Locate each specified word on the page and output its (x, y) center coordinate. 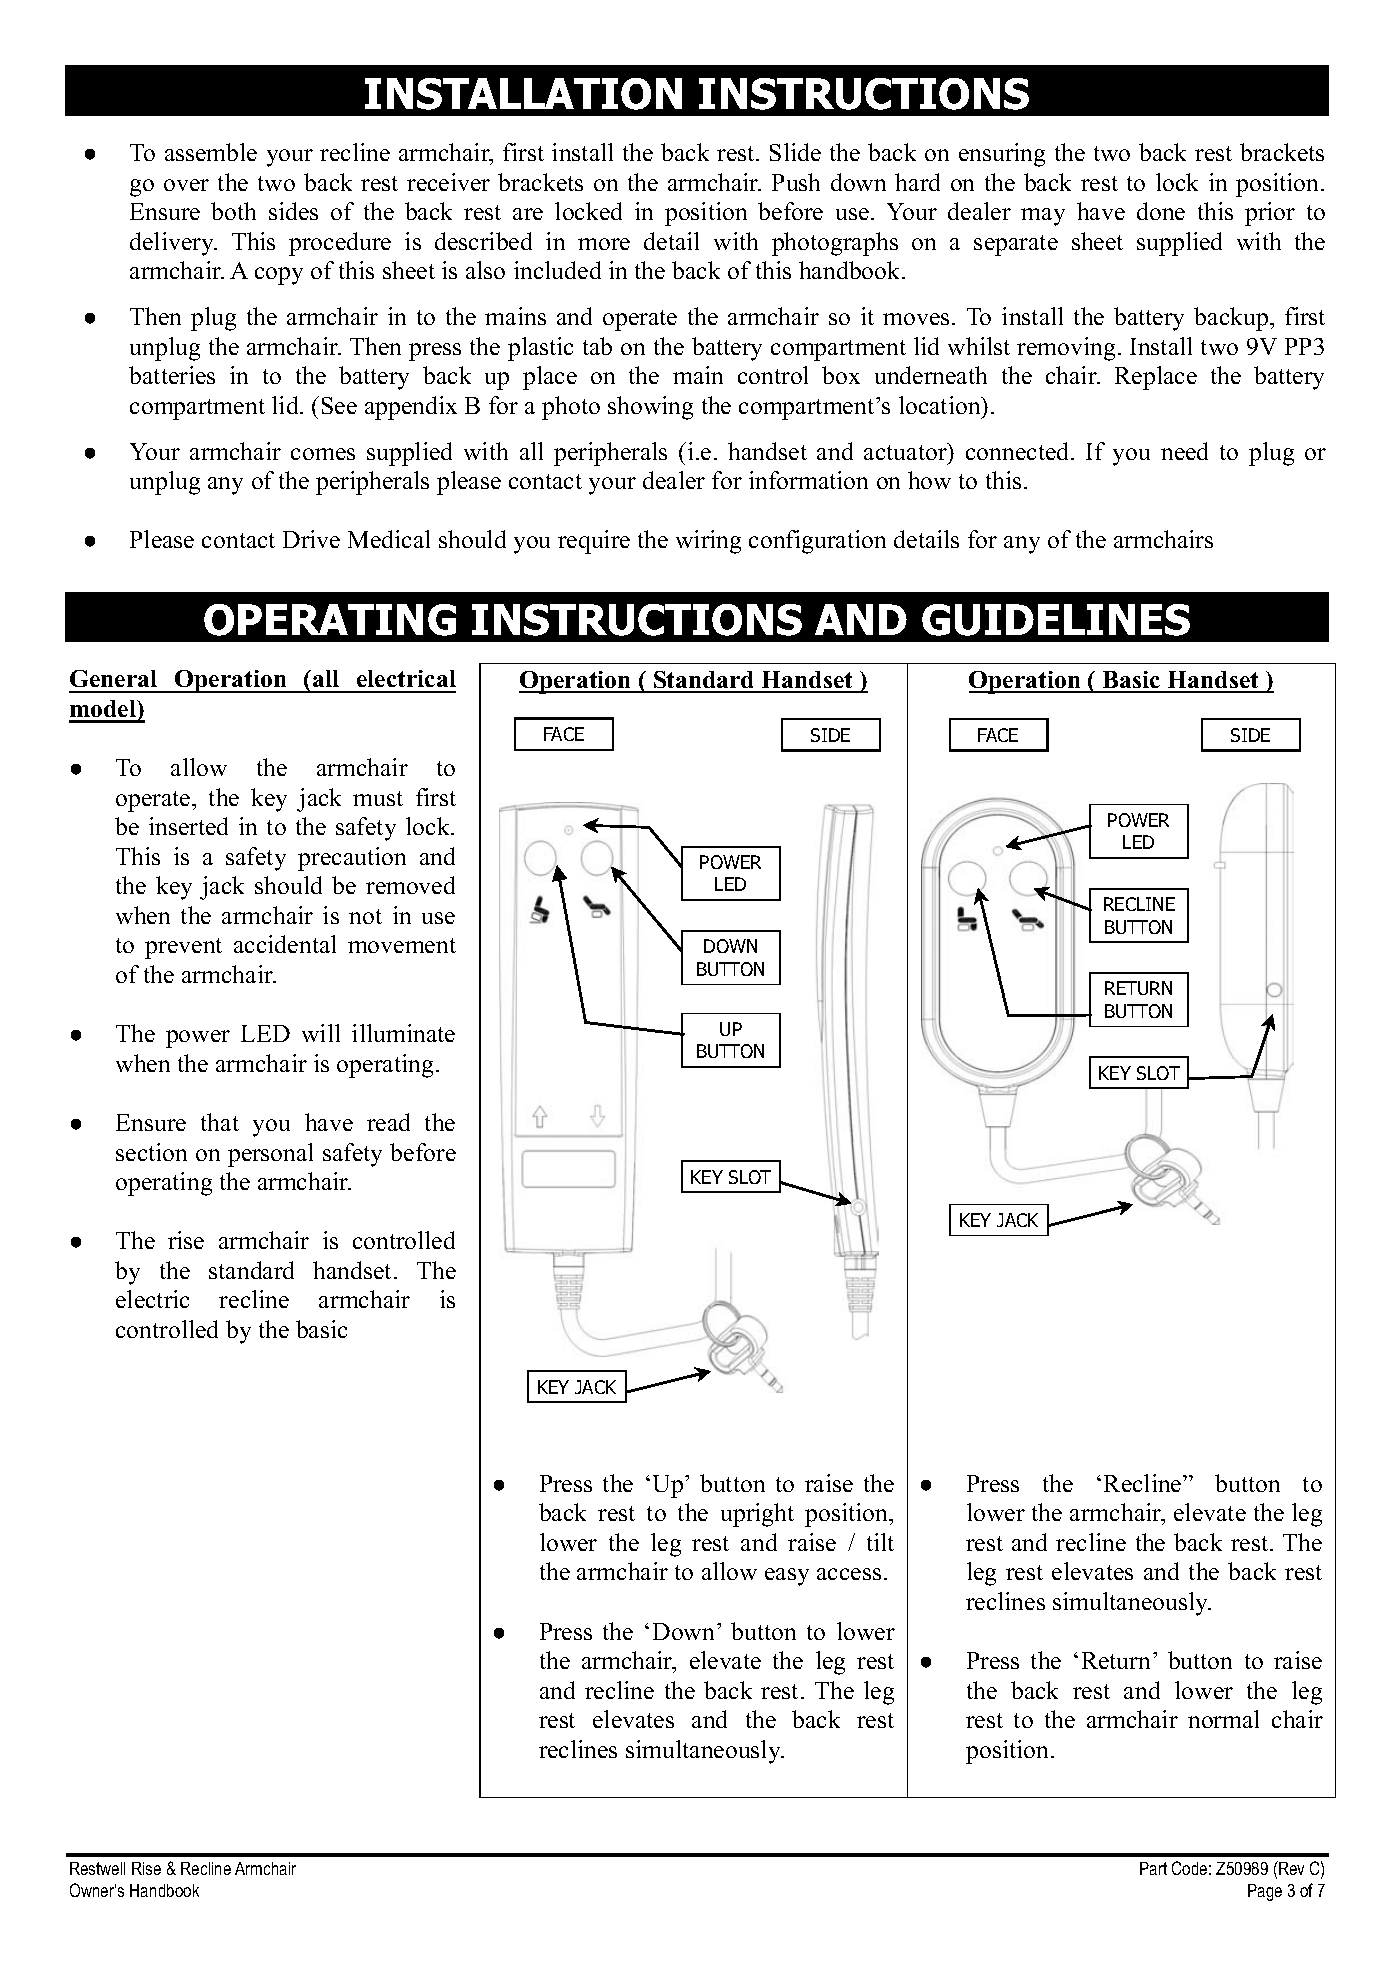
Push (796, 182)
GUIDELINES (1056, 620)
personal (270, 1155)
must (378, 798)
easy (787, 1577)
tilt (880, 1542)
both (233, 211)
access (849, 1574)
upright (757, 1515)
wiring (708, 542)
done (1161, 211)
